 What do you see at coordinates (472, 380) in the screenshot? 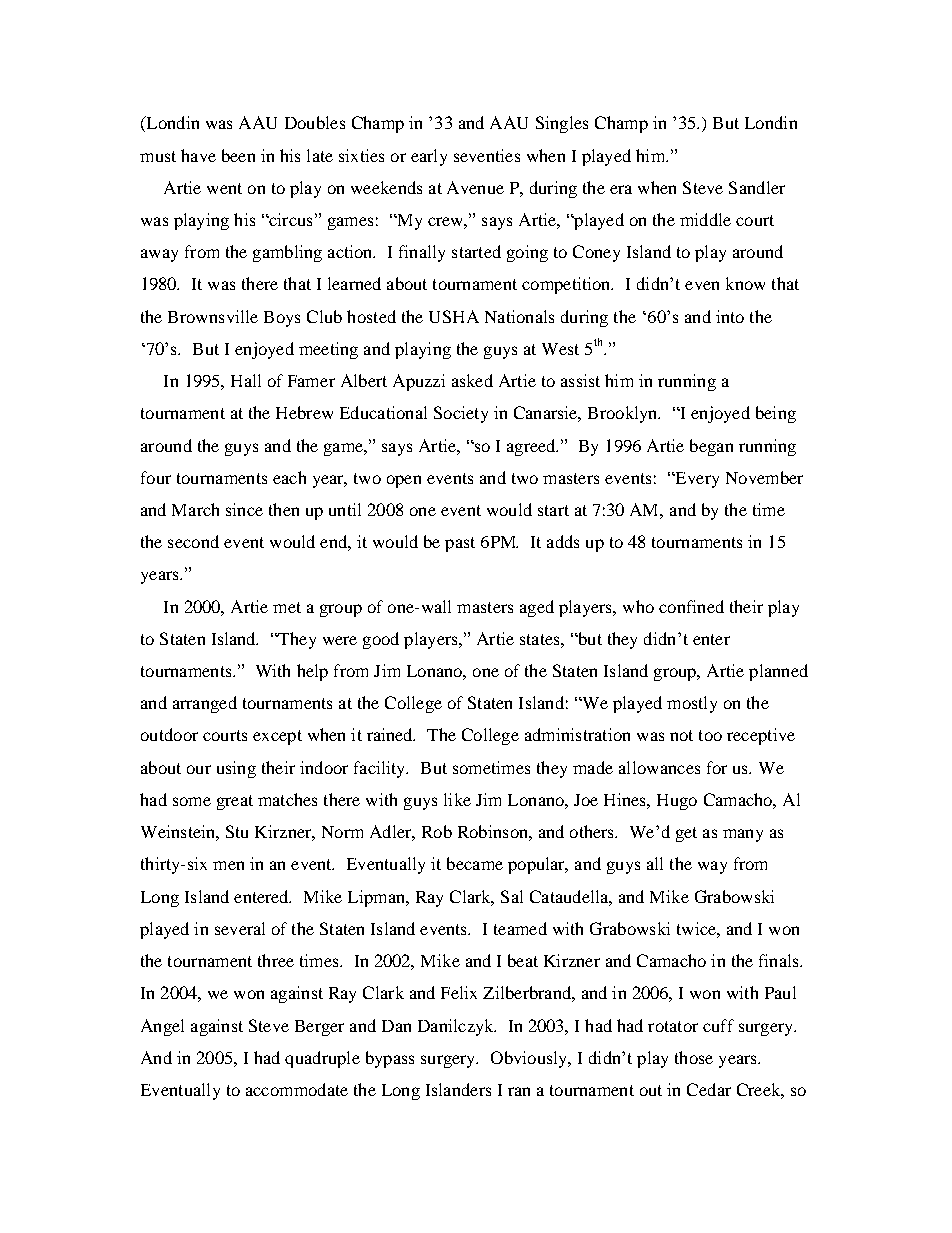
I see `asked` at bounding box center [472, 380].
